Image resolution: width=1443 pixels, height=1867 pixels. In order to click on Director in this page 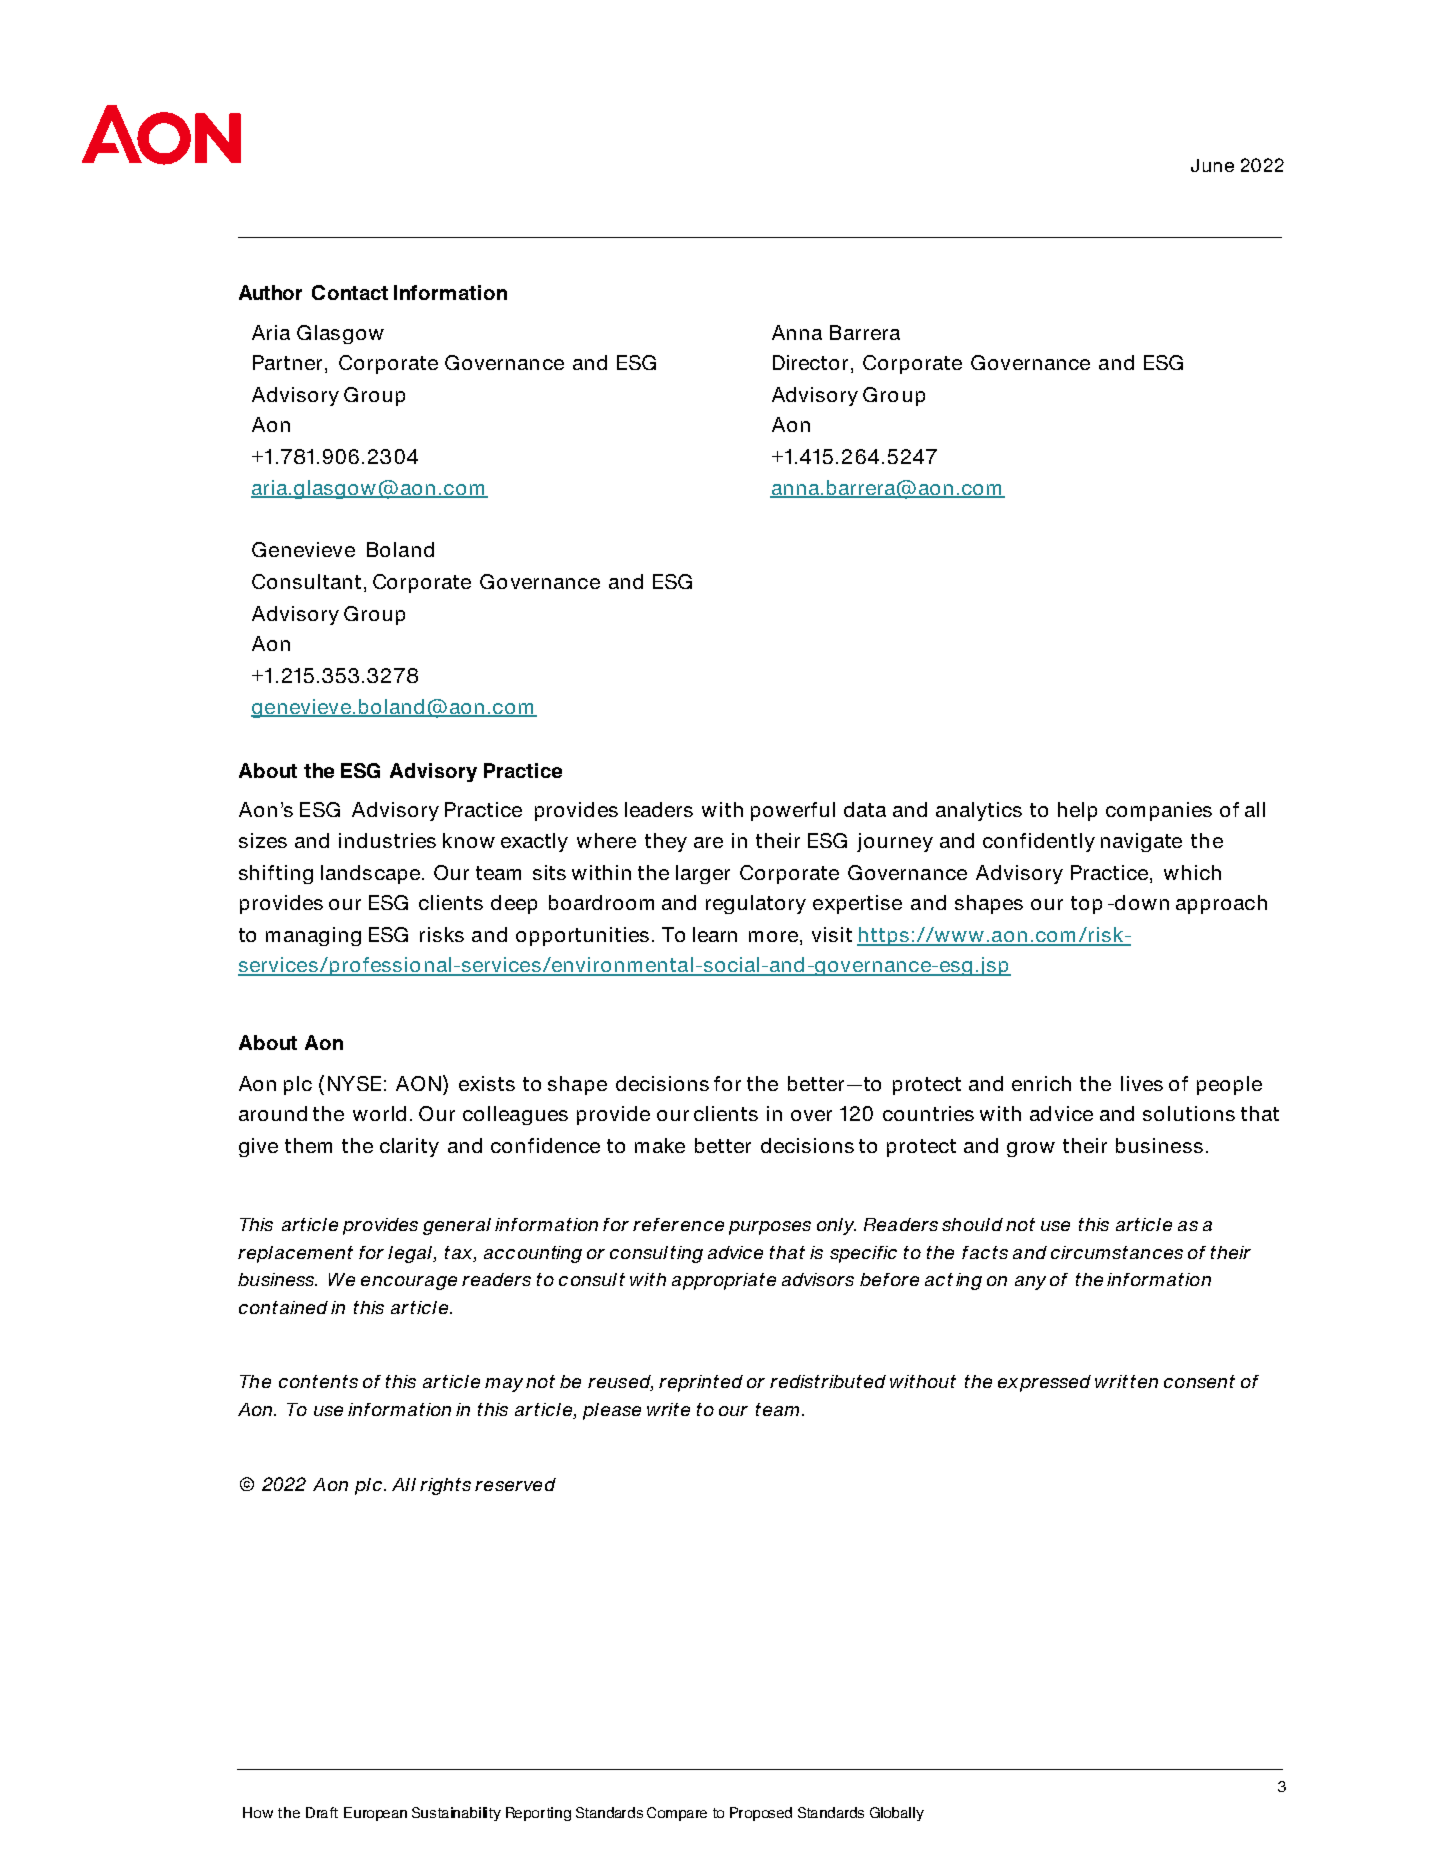, I will do `click(812, 364)`.
